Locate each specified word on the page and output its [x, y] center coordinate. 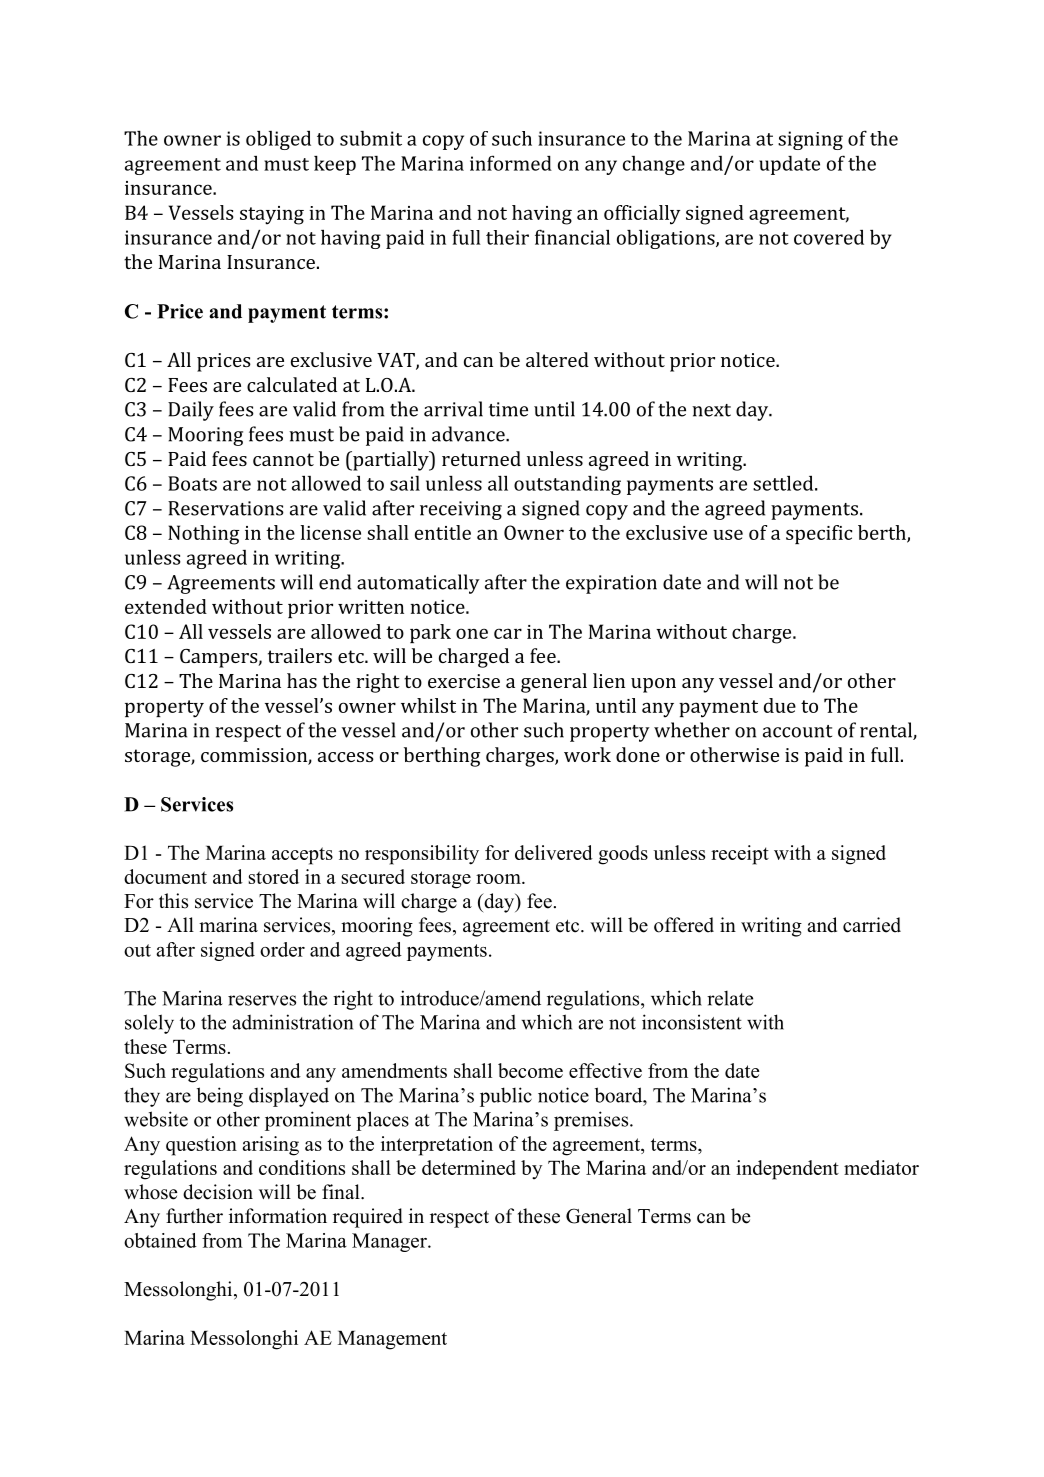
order [282, 949]
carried [872, 925]
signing [810, 140]
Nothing [204, 535]
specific [819, 534]
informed [511, 163]
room [499, 879]
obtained [160, 1240]
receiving [461, 510]
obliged [278, 140]
